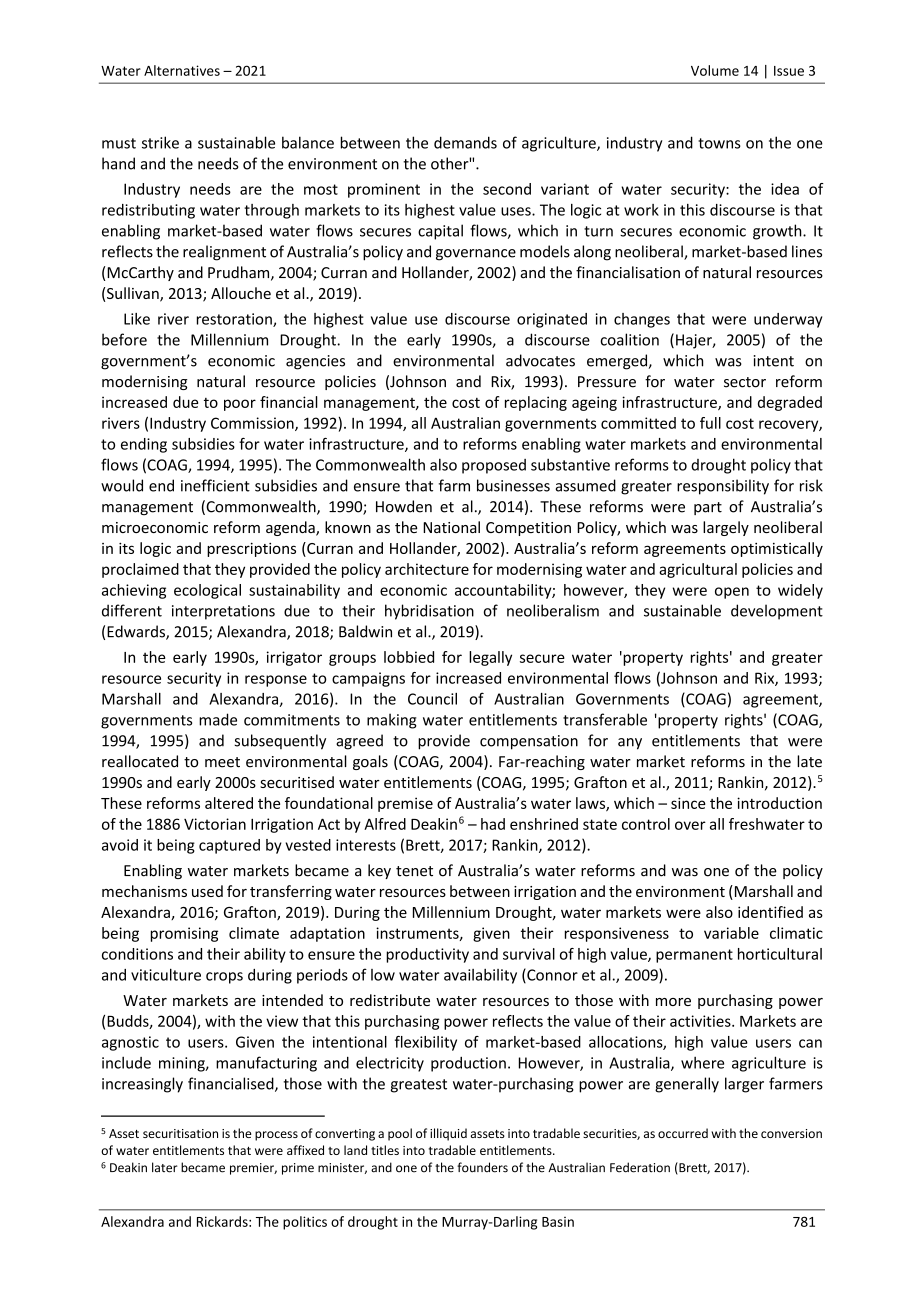 The height and width of the image is (1308, 924). I want to click on Alternatives, so click(182, 70).
